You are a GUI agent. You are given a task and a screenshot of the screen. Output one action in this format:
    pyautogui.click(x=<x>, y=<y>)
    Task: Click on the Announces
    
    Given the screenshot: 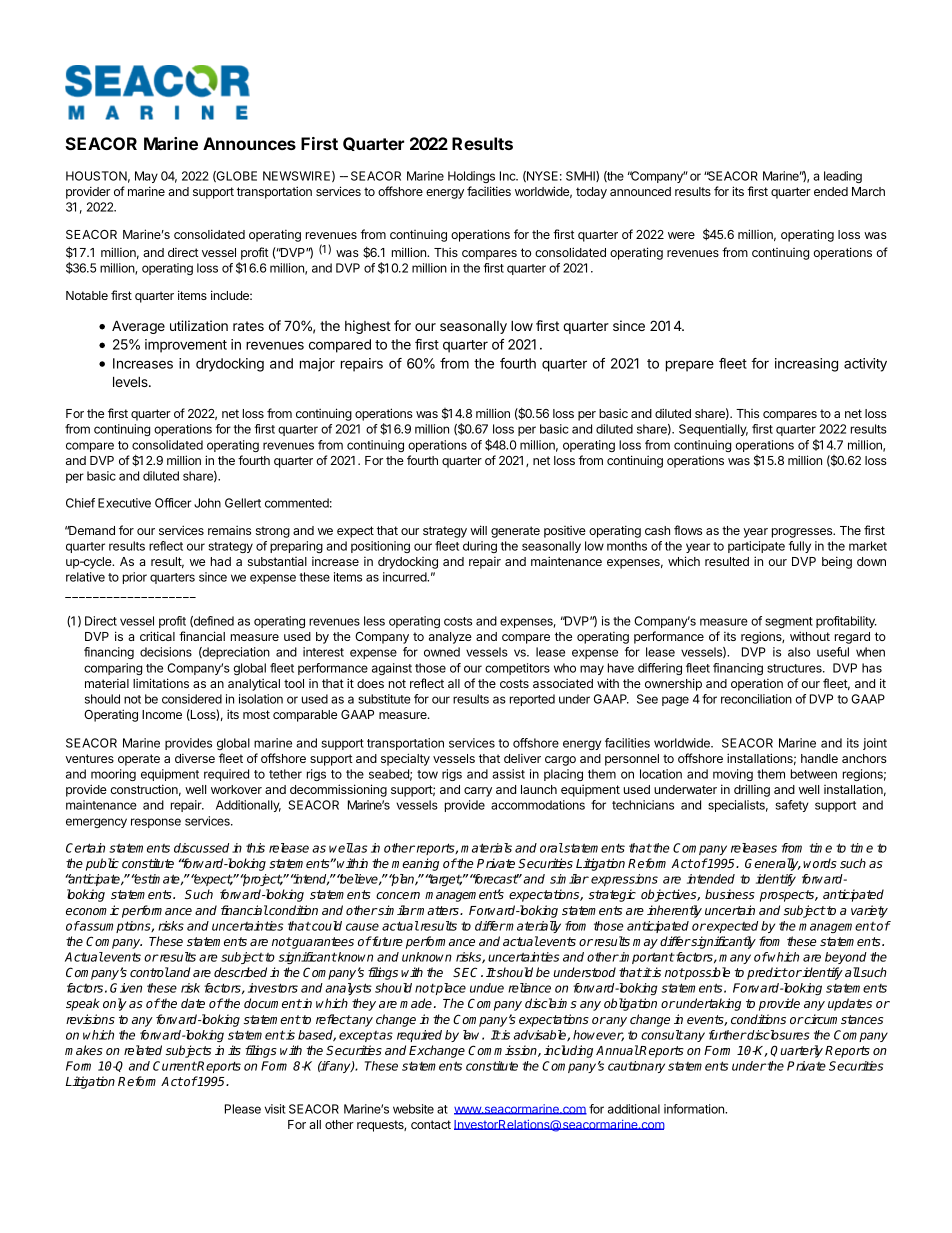 What is the action you would take?
    pyautogui.click(x=249, y=143)
